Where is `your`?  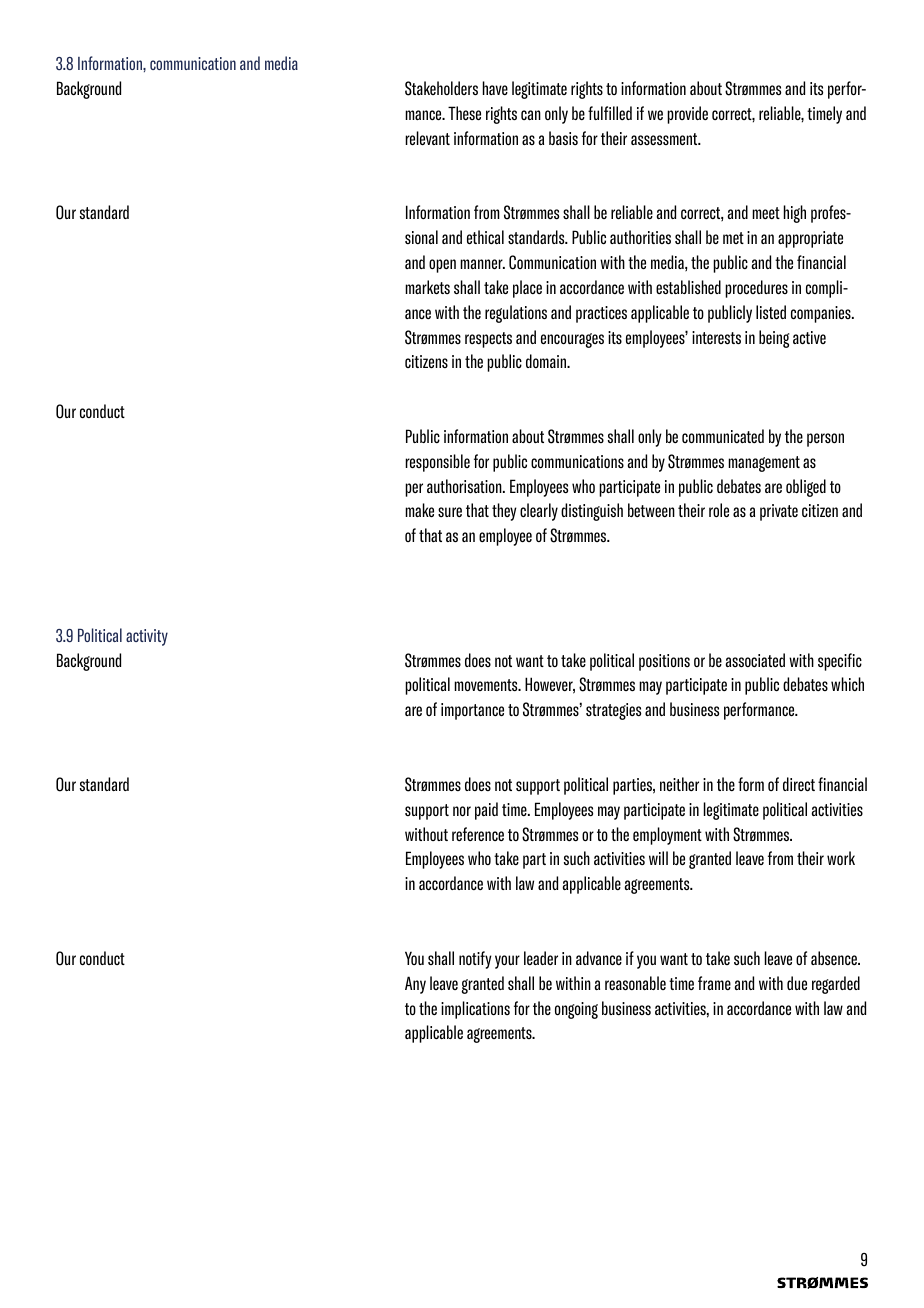 your is located at coordinates (507, 962).
